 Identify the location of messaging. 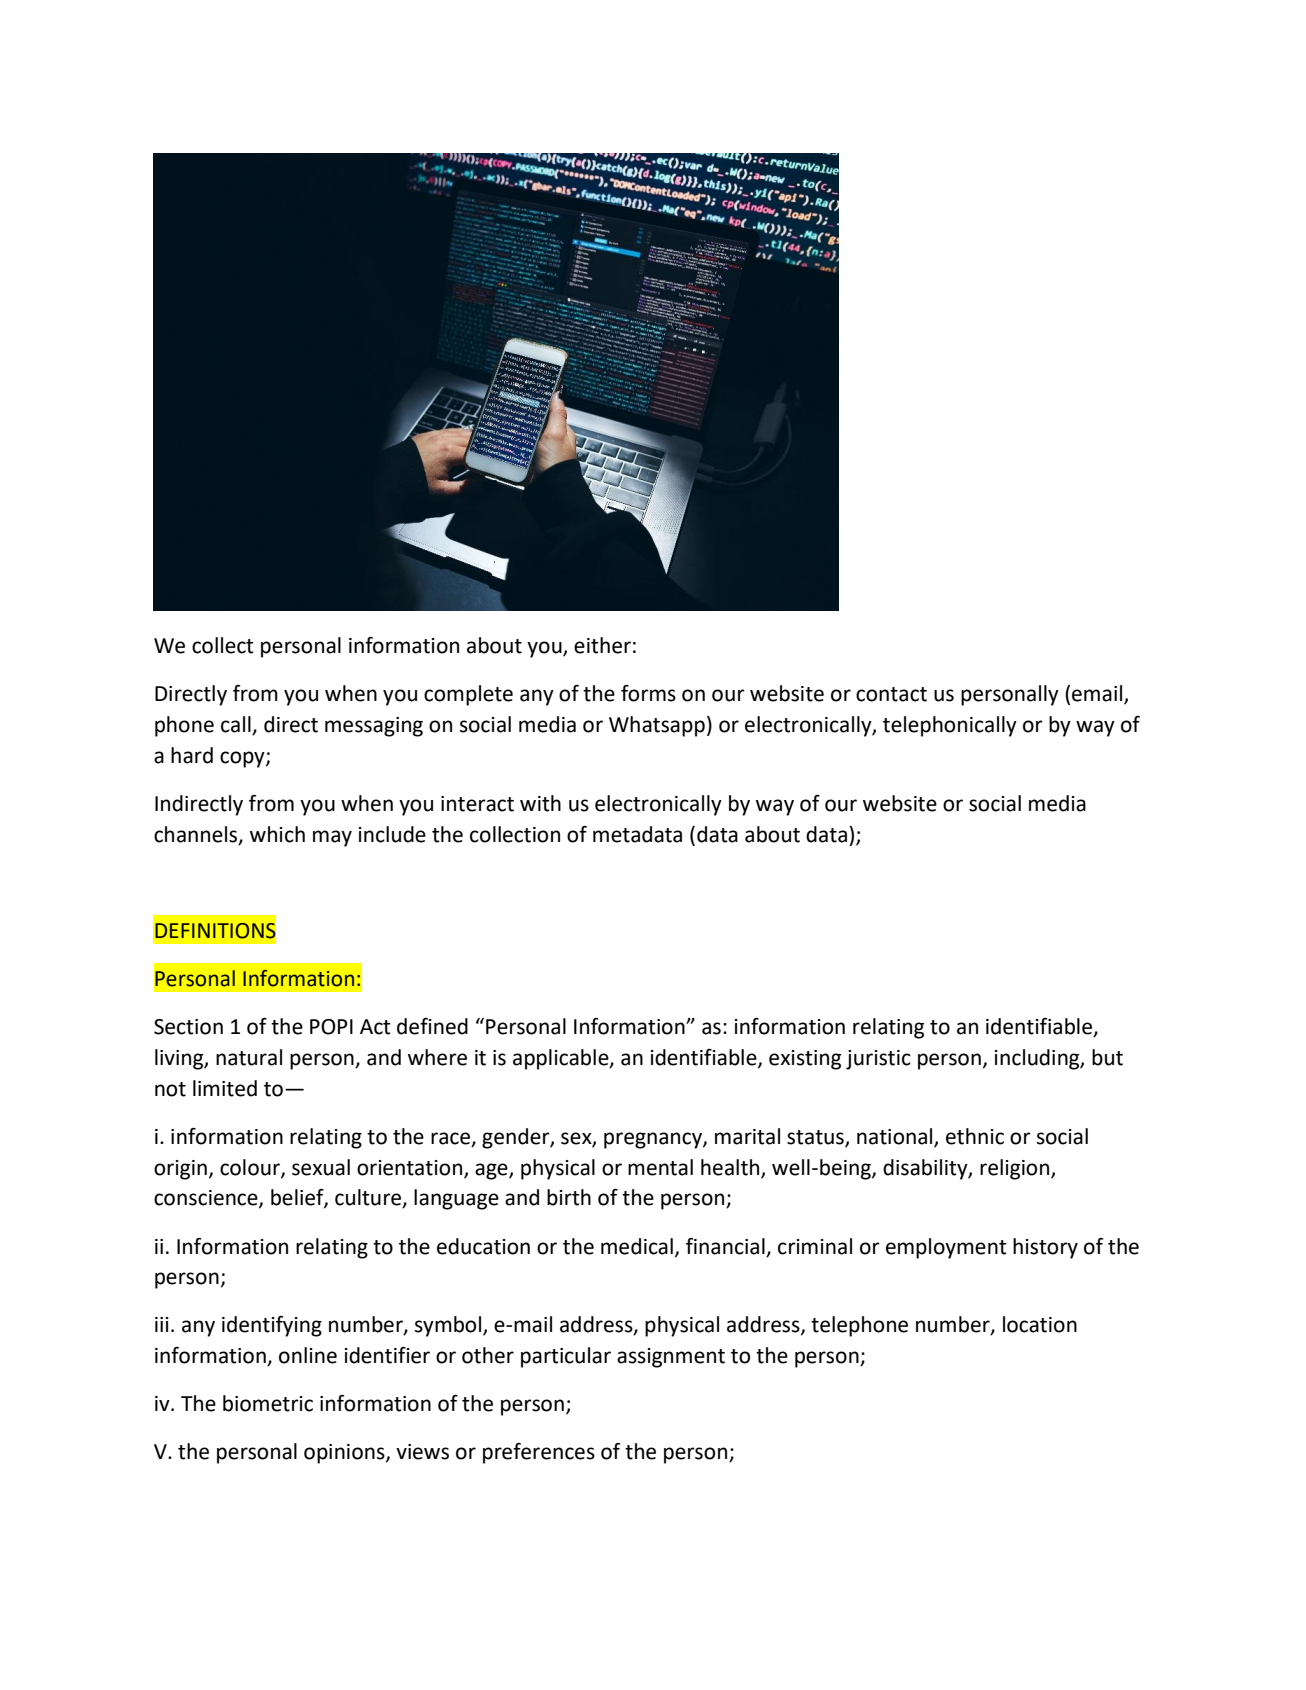
(374, 727).
